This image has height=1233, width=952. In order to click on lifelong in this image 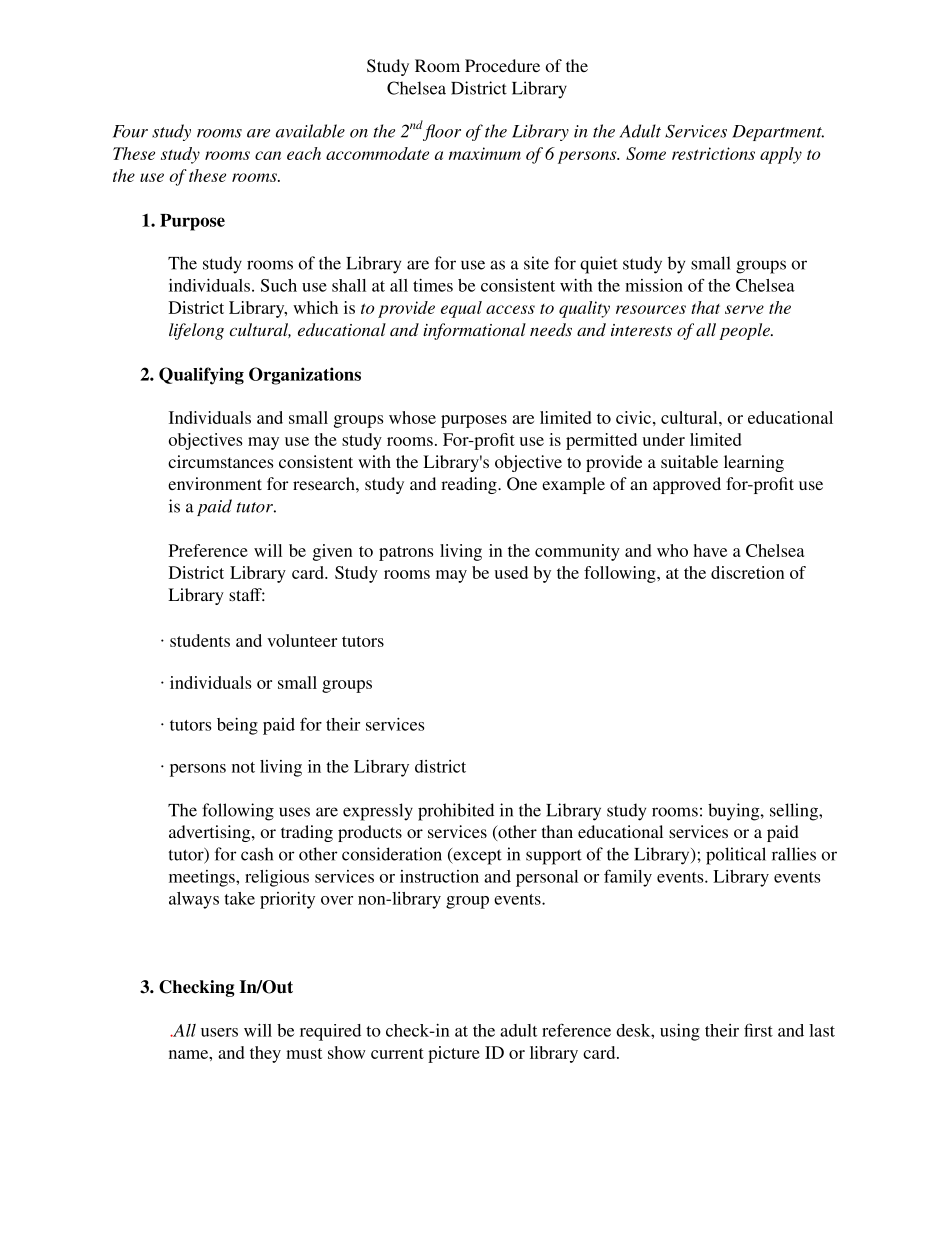, I will do `click(196, 331)`.
